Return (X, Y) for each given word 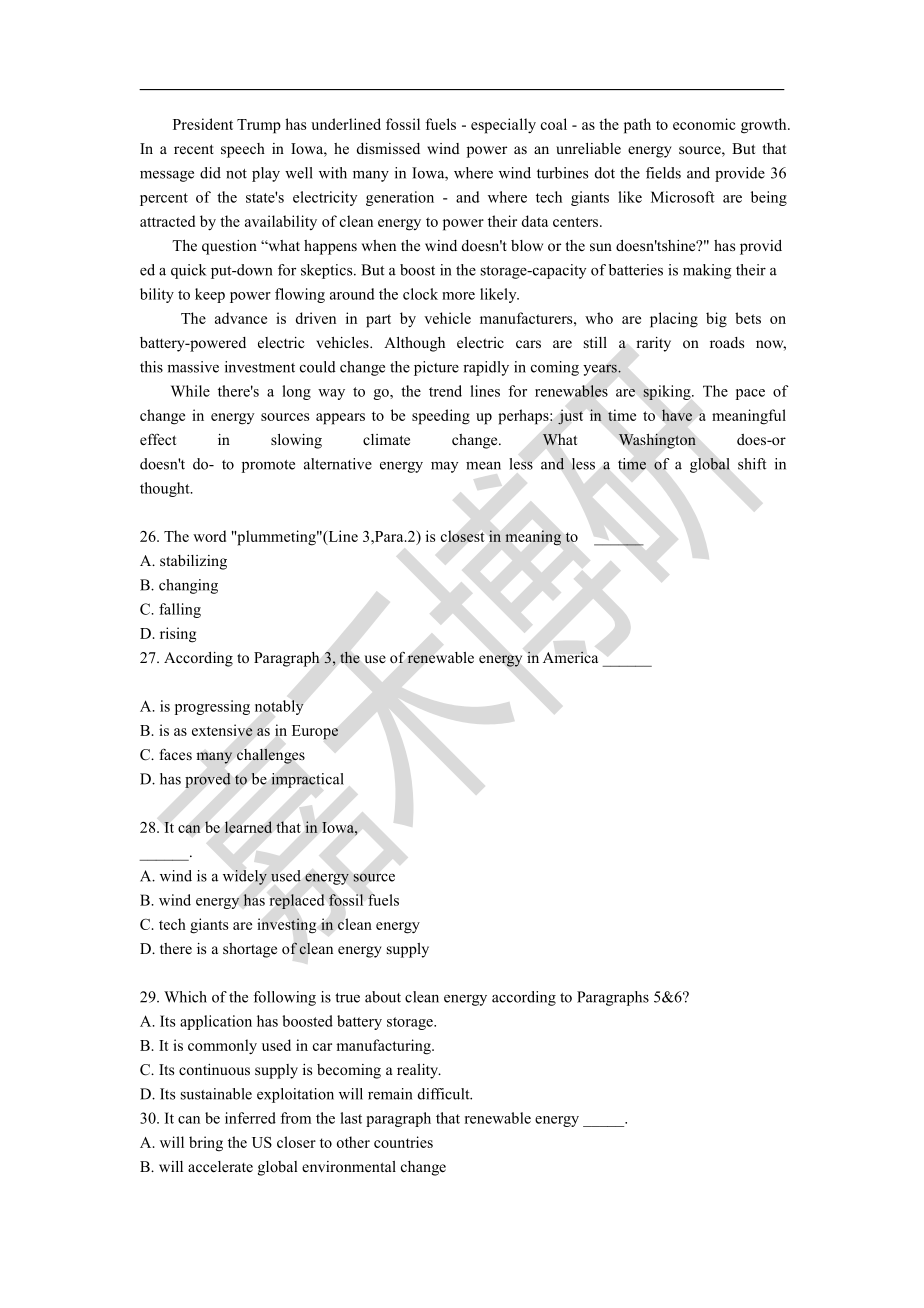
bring (206, 1144)
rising (178, 635)
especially (503, 126)
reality (419, 1071)
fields (663, 173)
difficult (445, 1094)
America (570, 657)
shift (752, 464)
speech (243, 150)
